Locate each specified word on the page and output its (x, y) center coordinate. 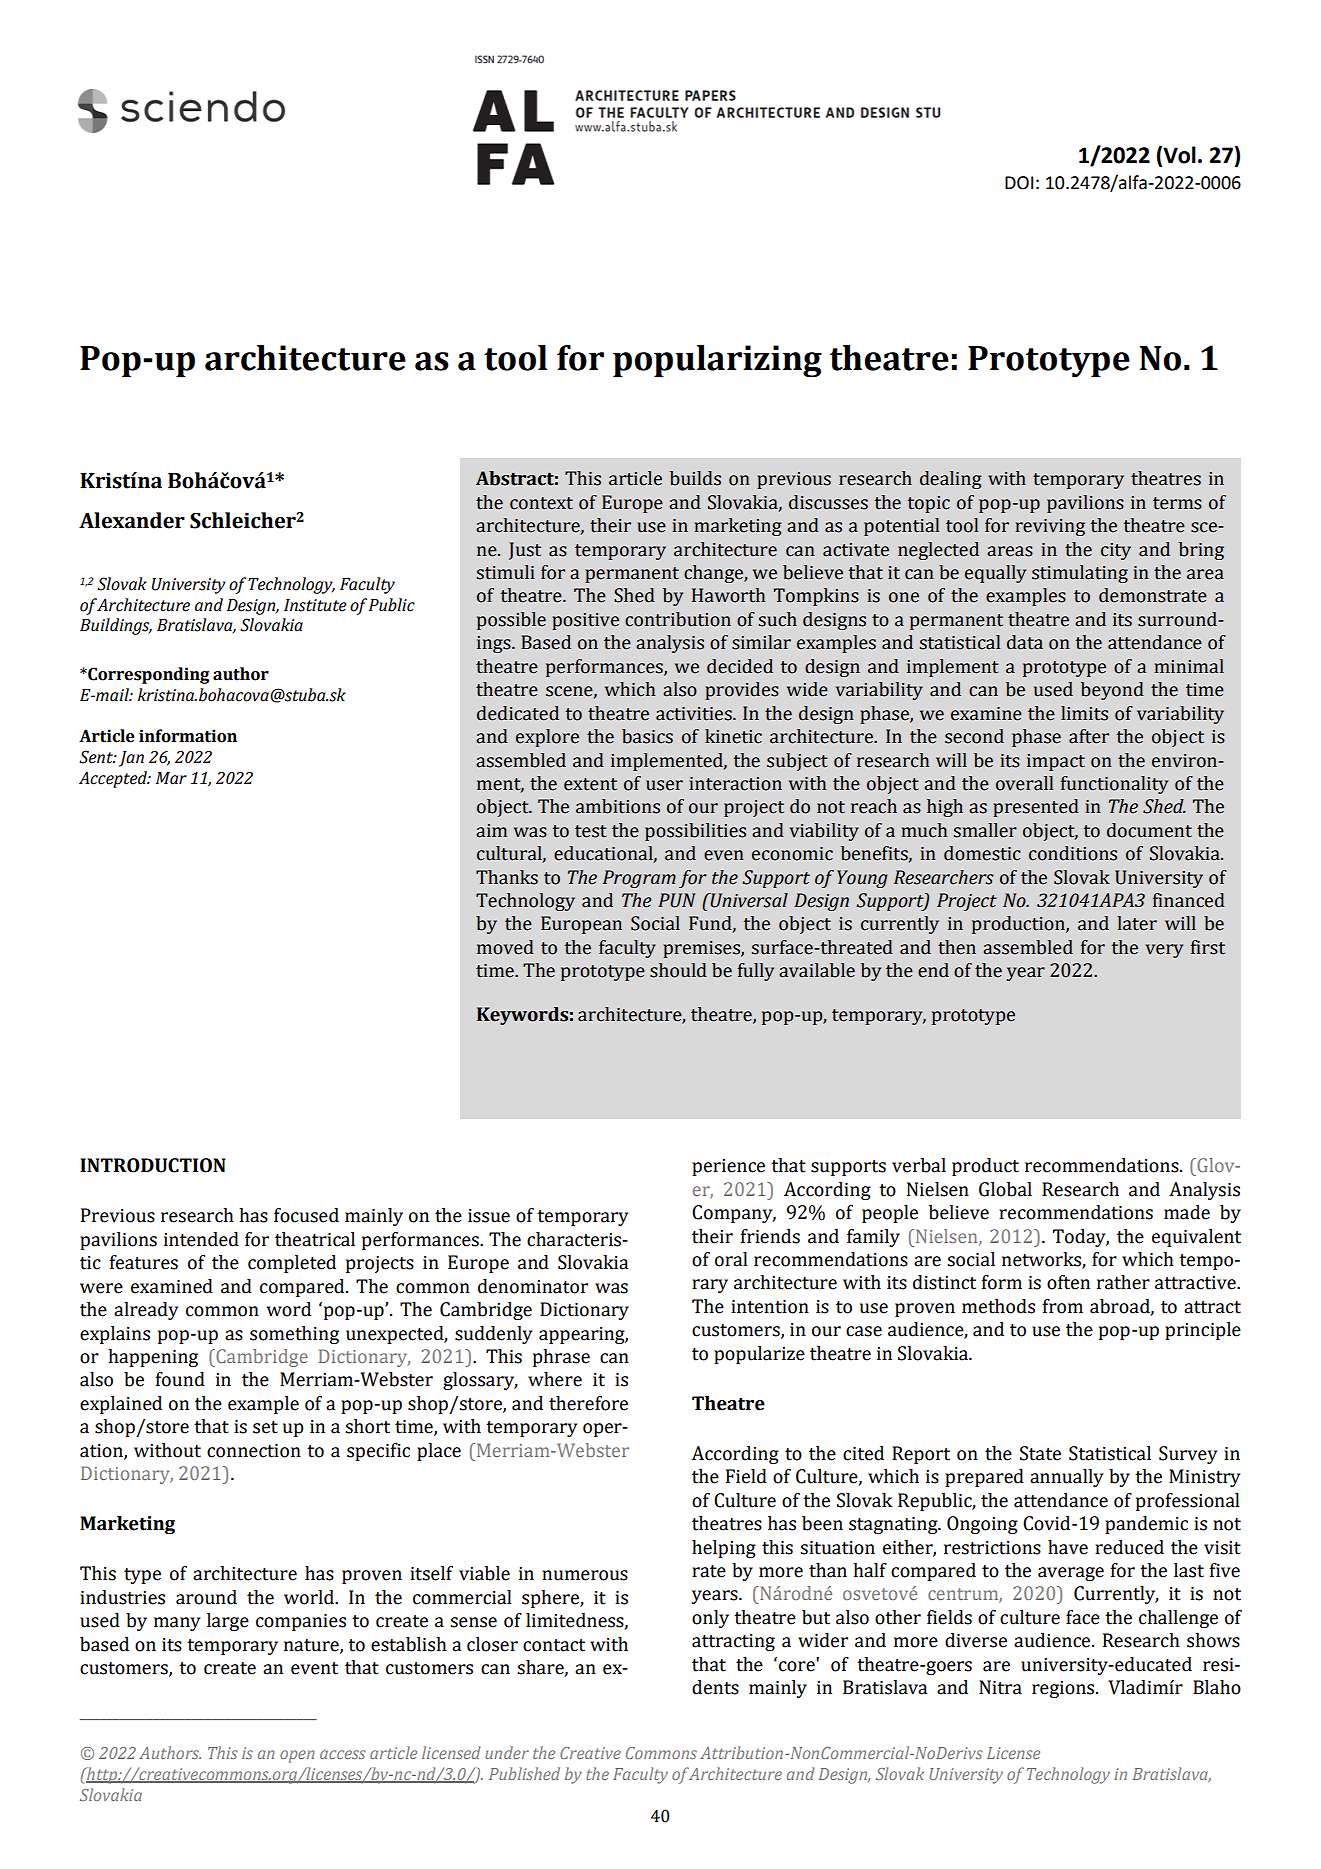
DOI (1019, 183)
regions (1064, 1689)
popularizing (717, 361)
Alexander (132, 520)
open (297, 1756)
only (710, 1619)
